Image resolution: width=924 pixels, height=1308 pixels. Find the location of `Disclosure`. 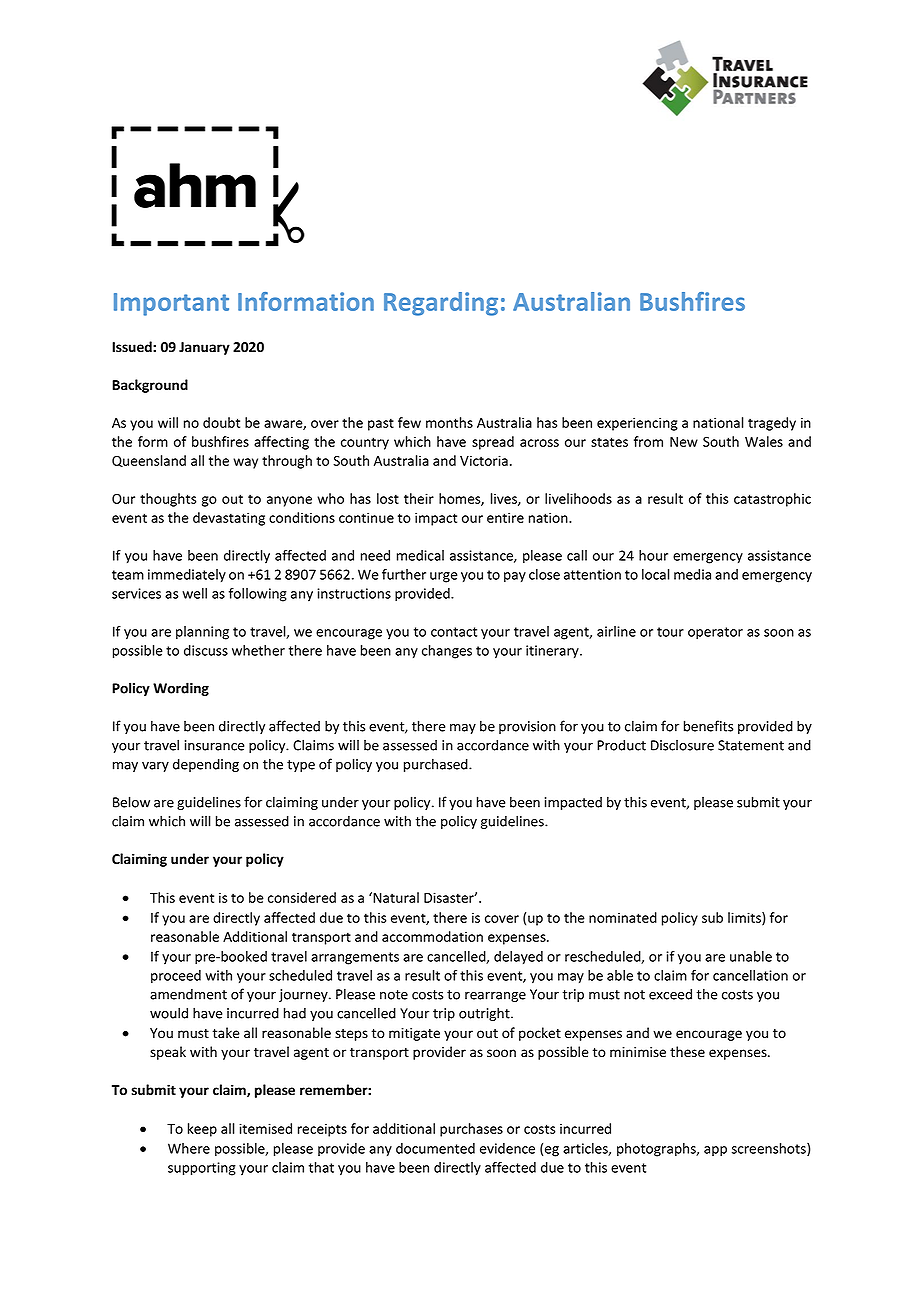

Disclosure is located at coordinates (682, 745).
